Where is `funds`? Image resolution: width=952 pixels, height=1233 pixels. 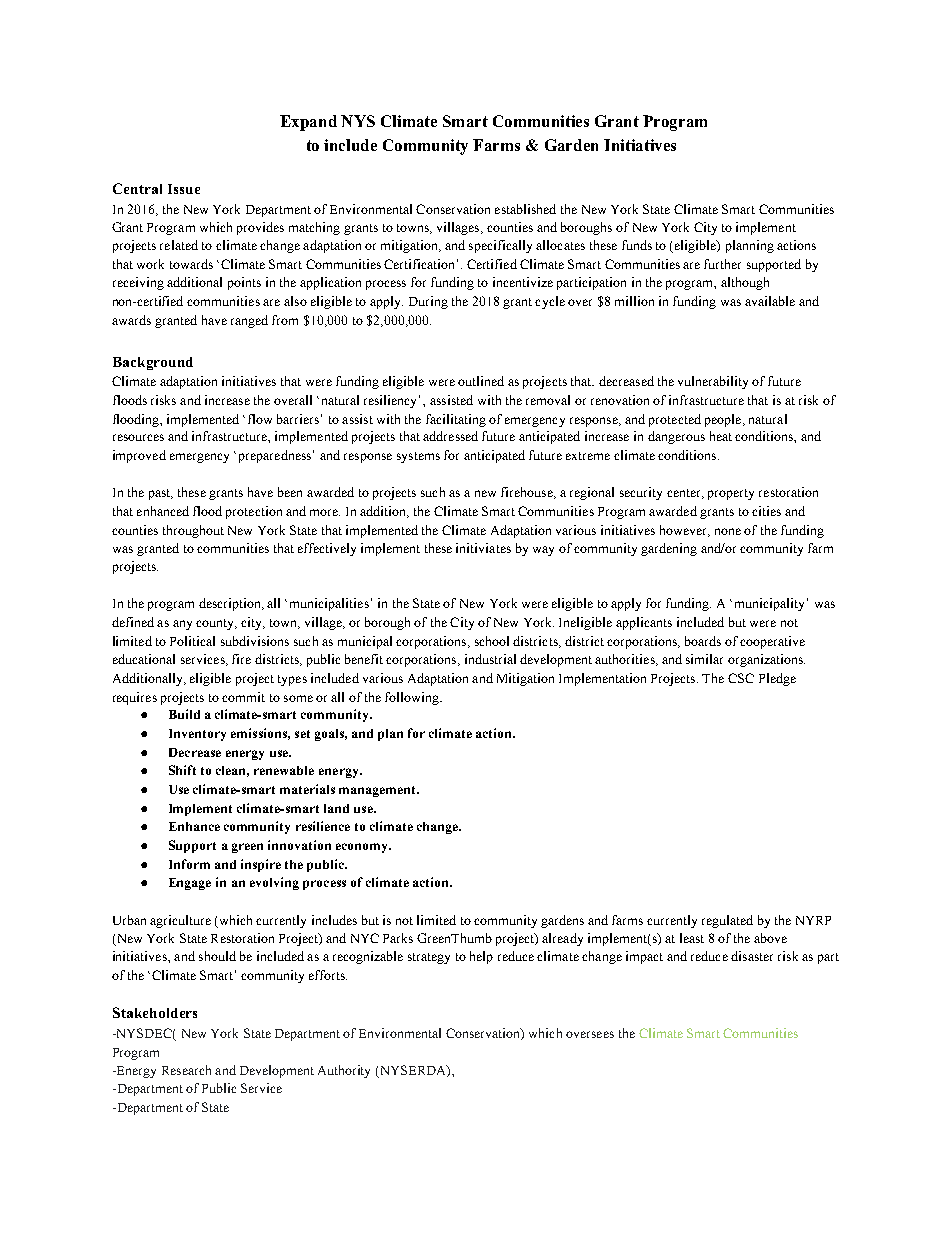
funds is located at coordinates (637, 245).
